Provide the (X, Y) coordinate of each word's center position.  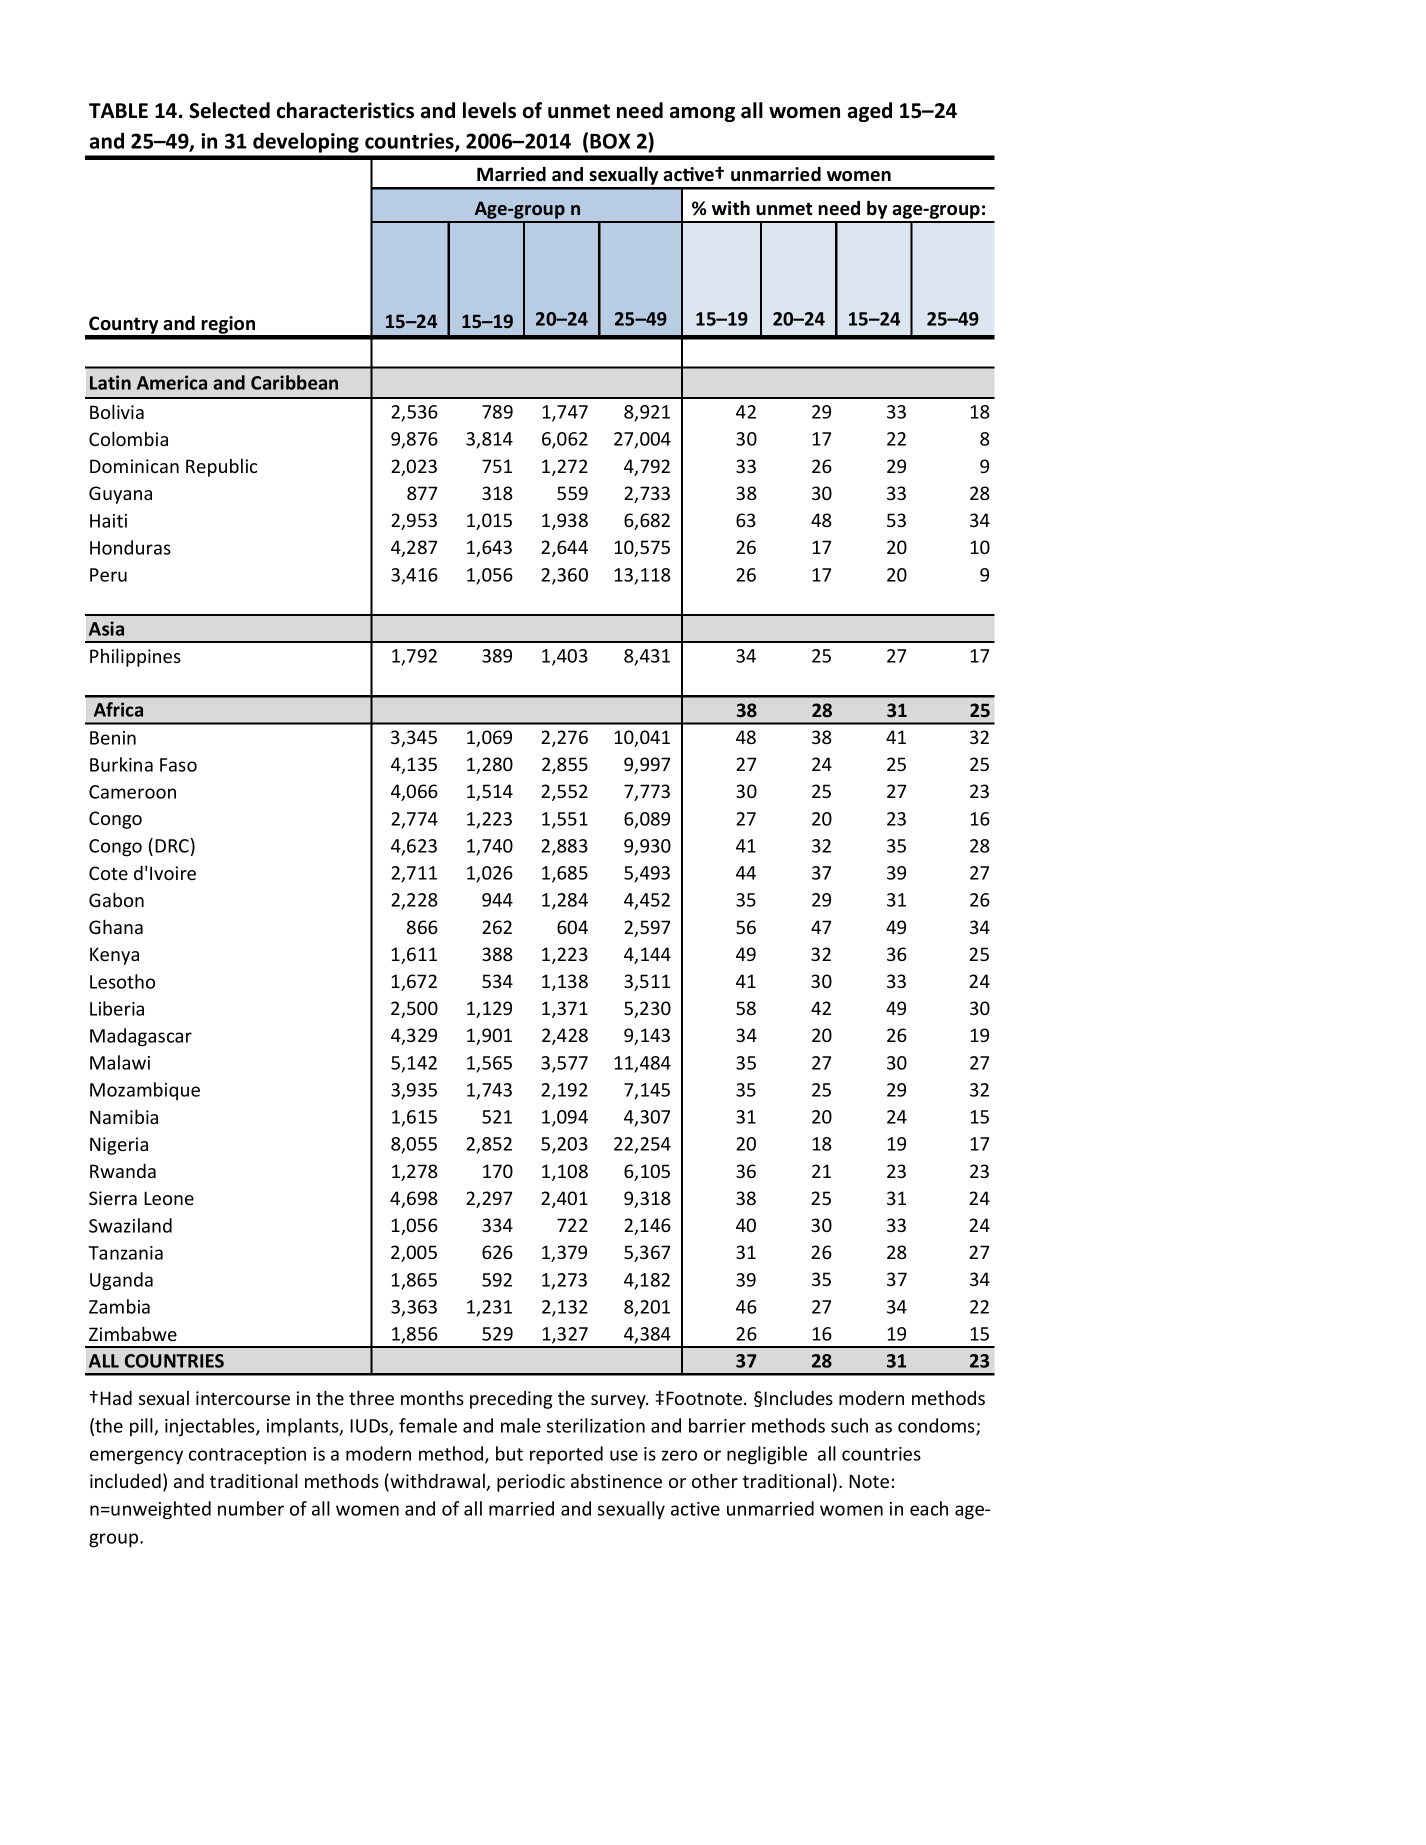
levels (489, 110)
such (849, 1425)
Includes (798, 1397)
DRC (172, 846)
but (509, 1453)
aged (870, 112)
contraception (247, 1456)
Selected (229, 110)
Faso (178, 765)
